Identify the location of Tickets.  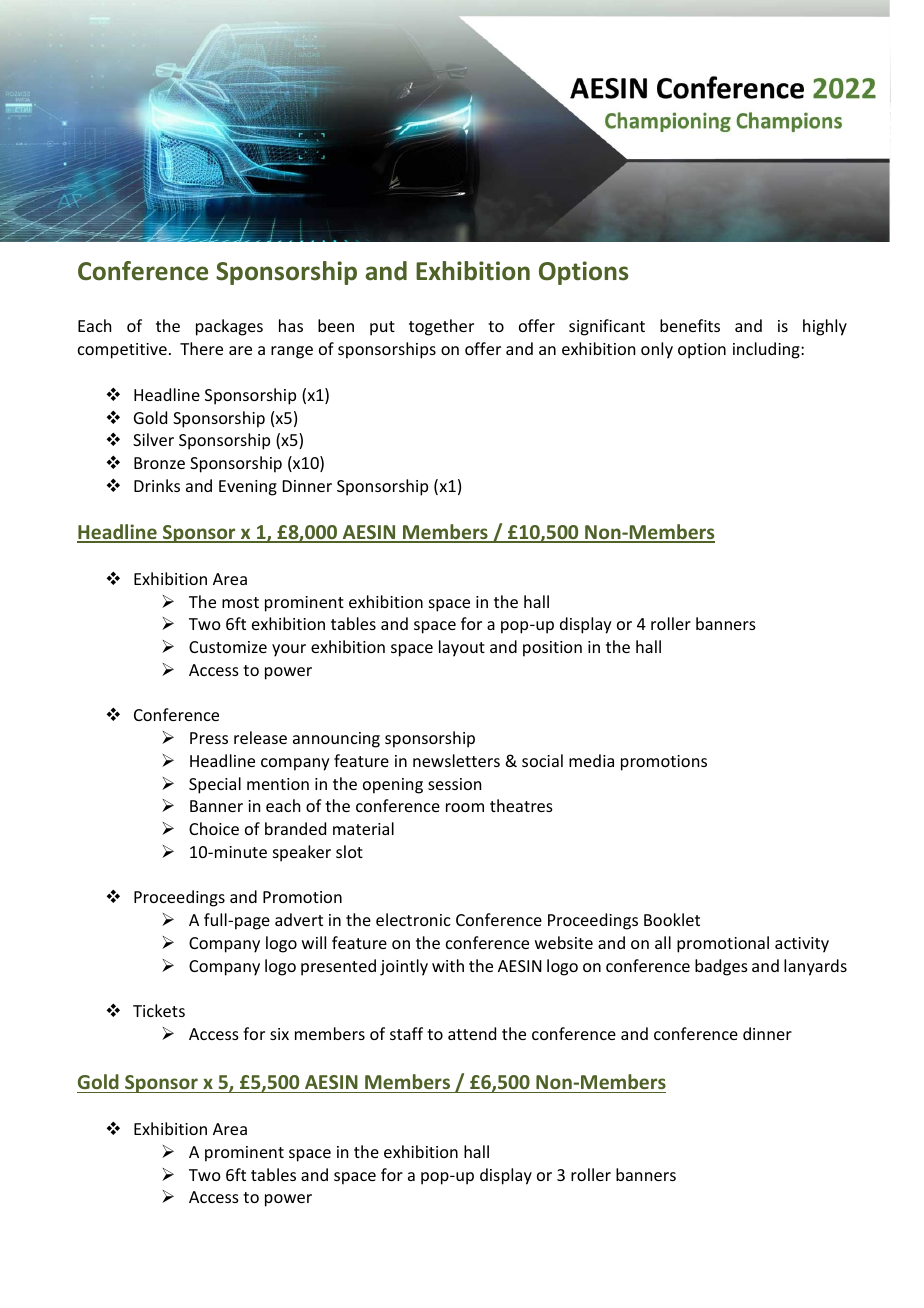
(159, 1010).
